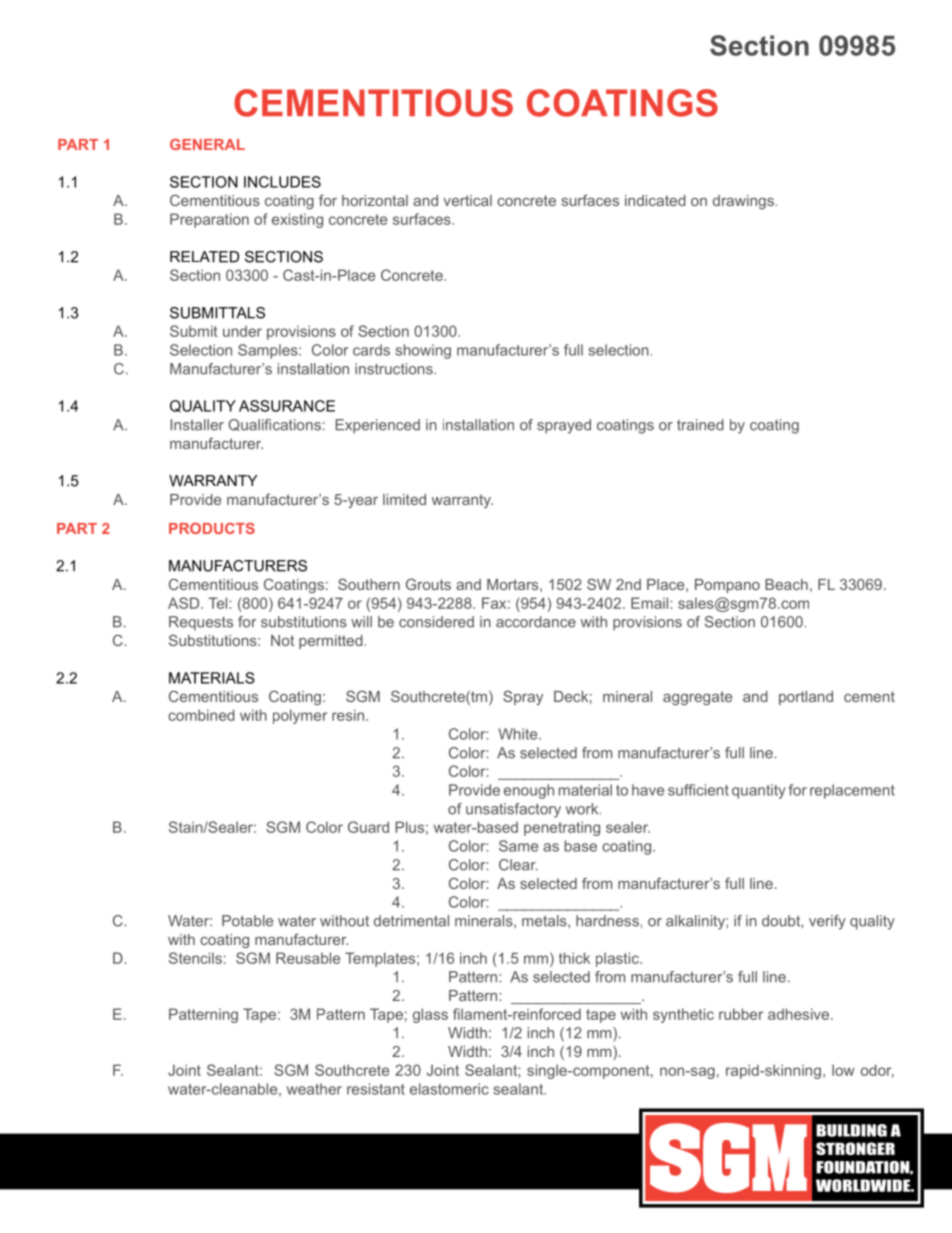  Describe the element at coordinates (314, 1089) in the screenshot. I see `weather` at that location.
